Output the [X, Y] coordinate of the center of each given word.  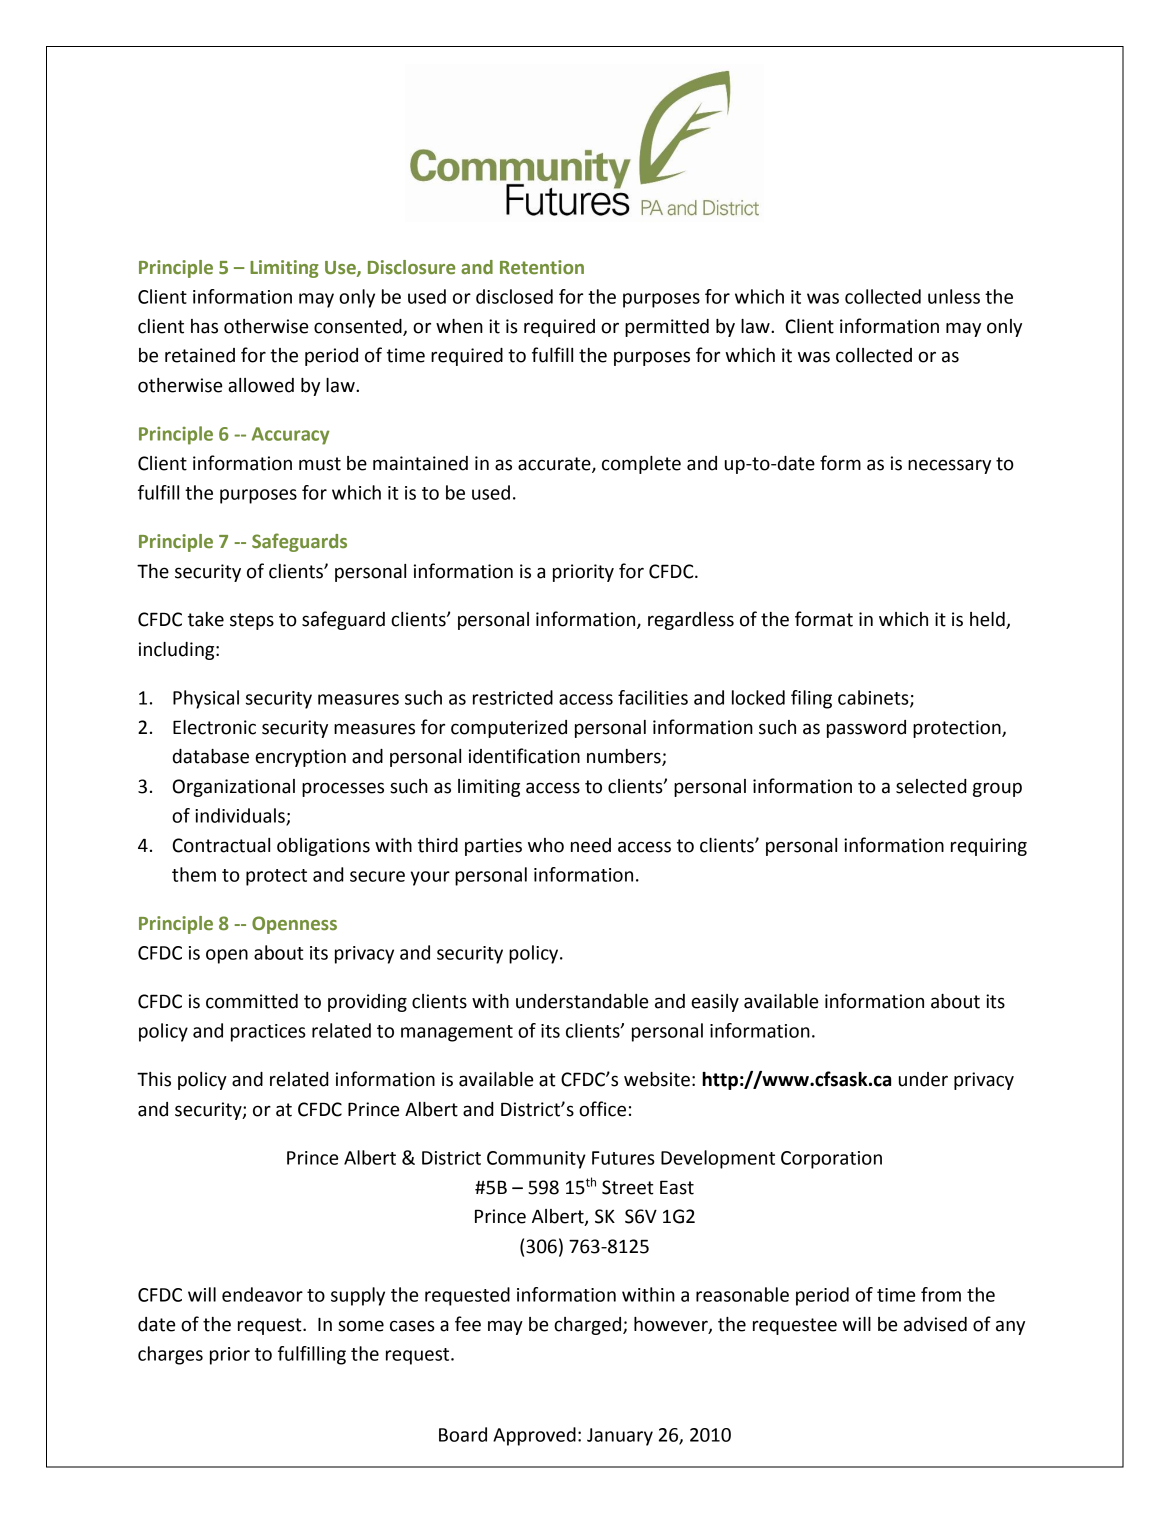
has [204, 326]
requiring [989, 847]
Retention [542, 267]
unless [954, 296]
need [591, 845]
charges [170, 1355]
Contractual [221, 845]
